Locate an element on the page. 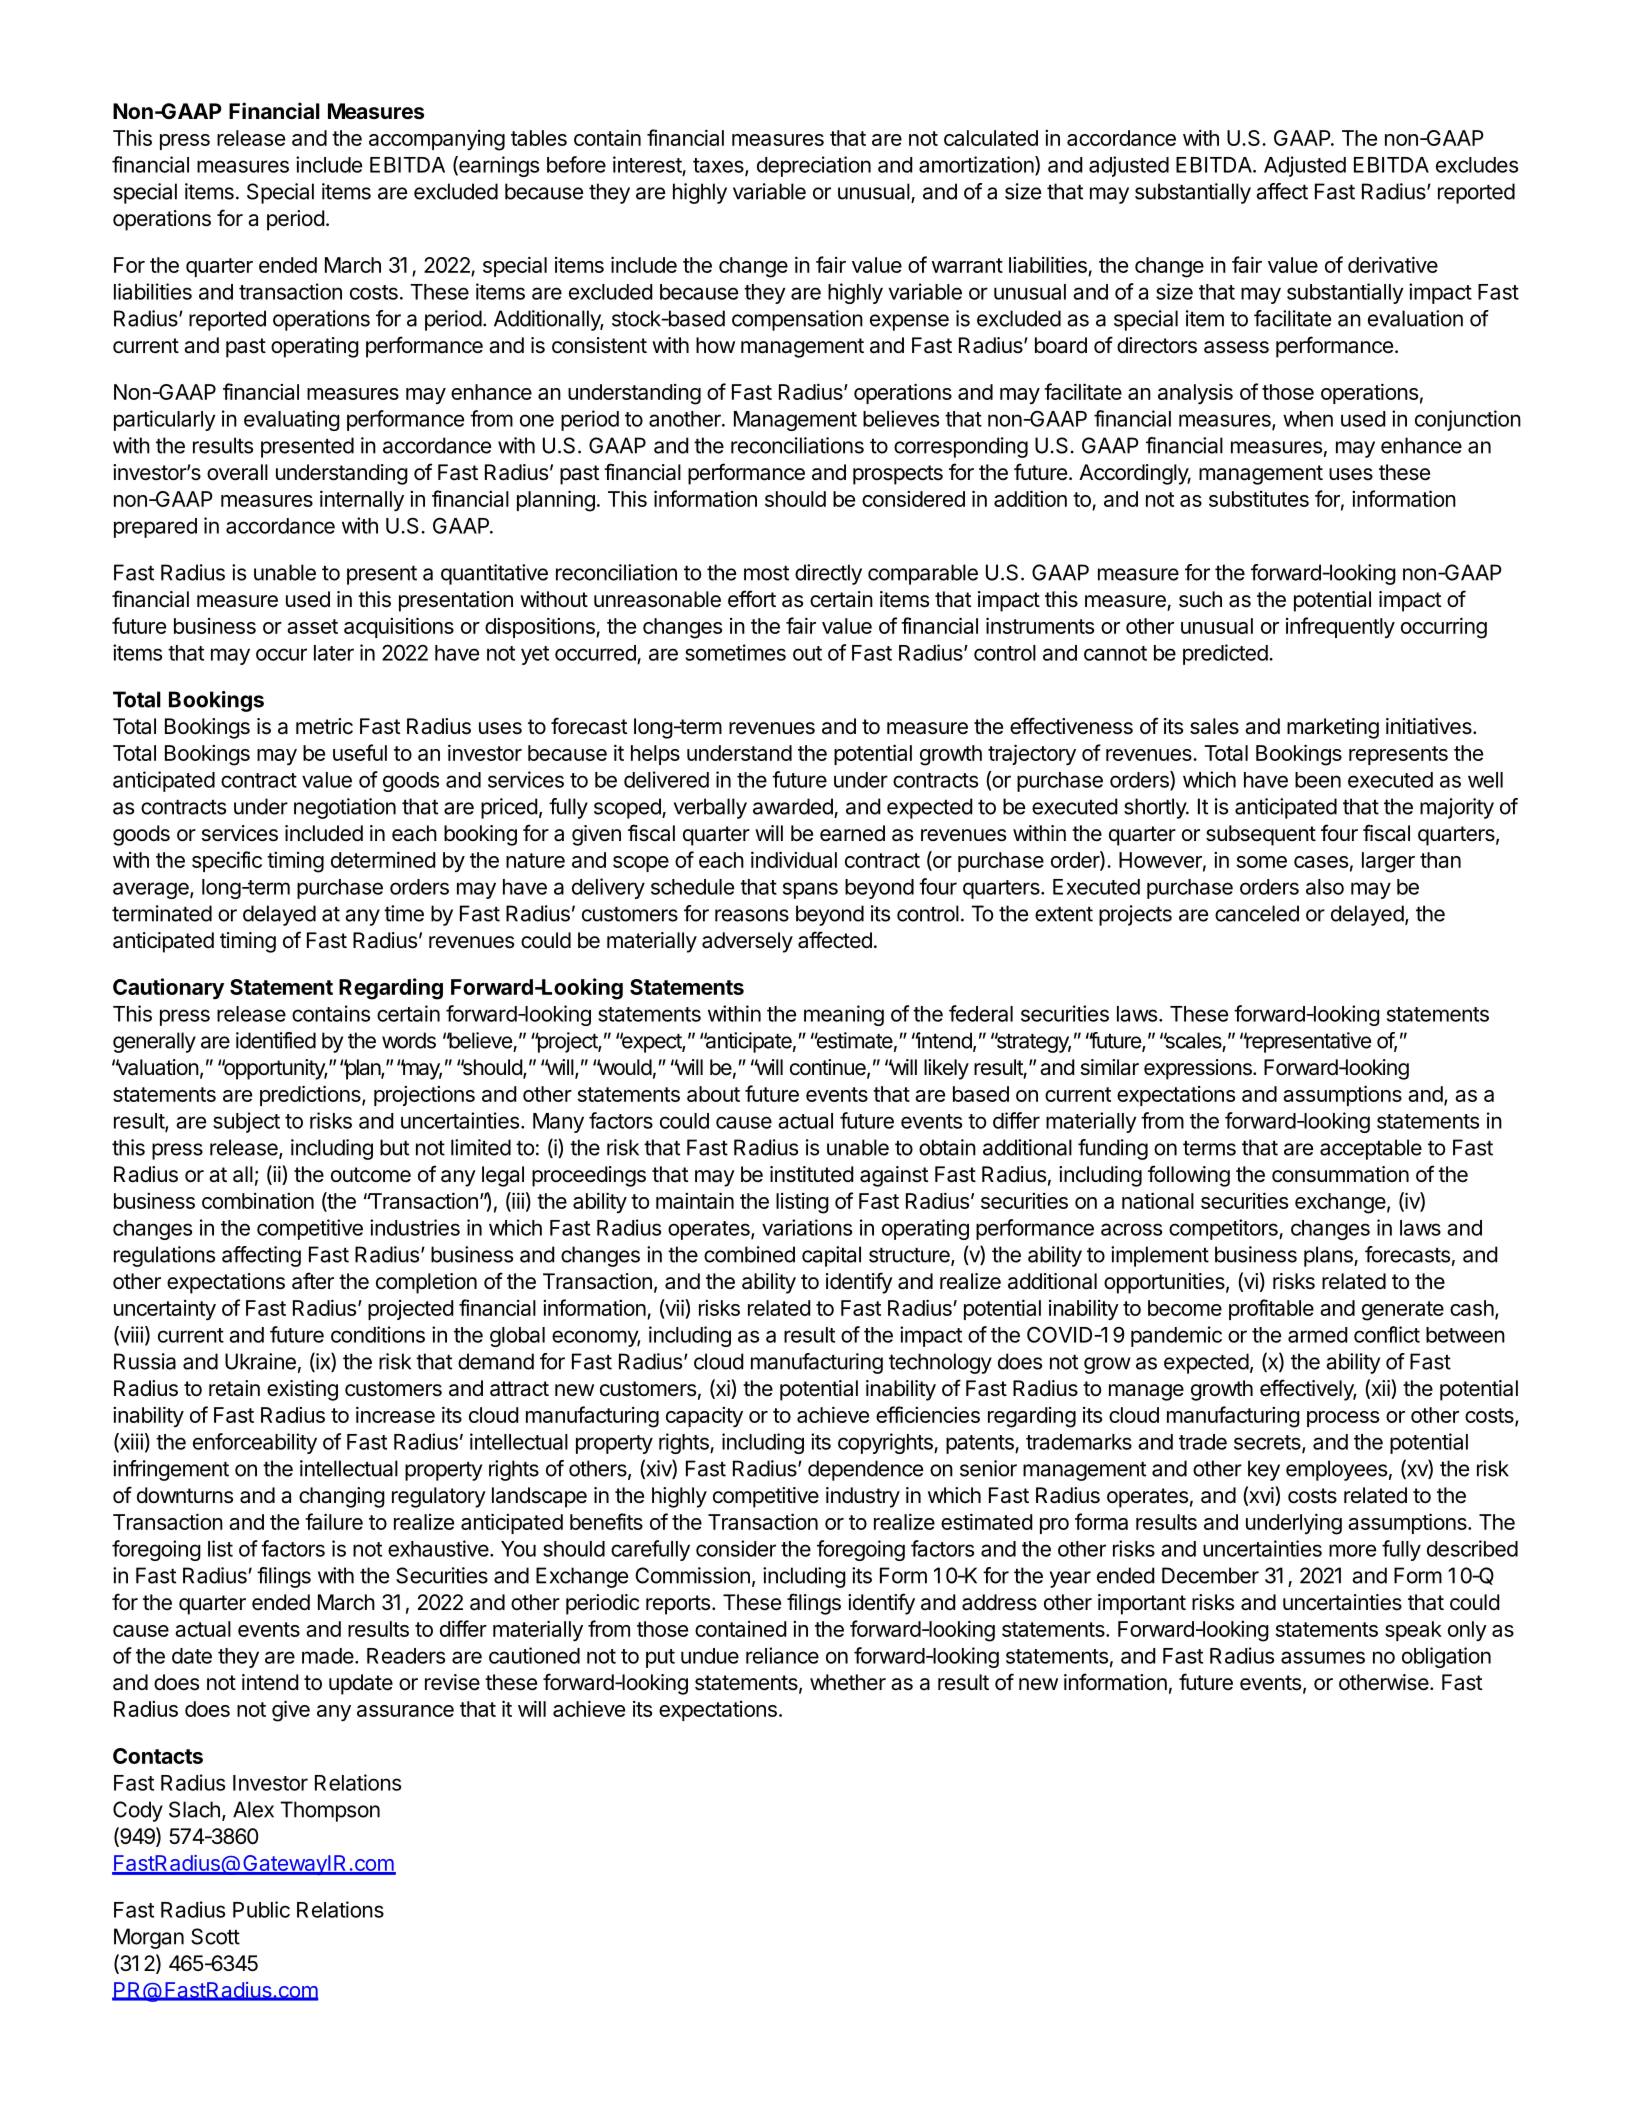 Image resolution: width=1636 pixels, height=2118 pixels. derivative is located at coordinates (1393, 264).
